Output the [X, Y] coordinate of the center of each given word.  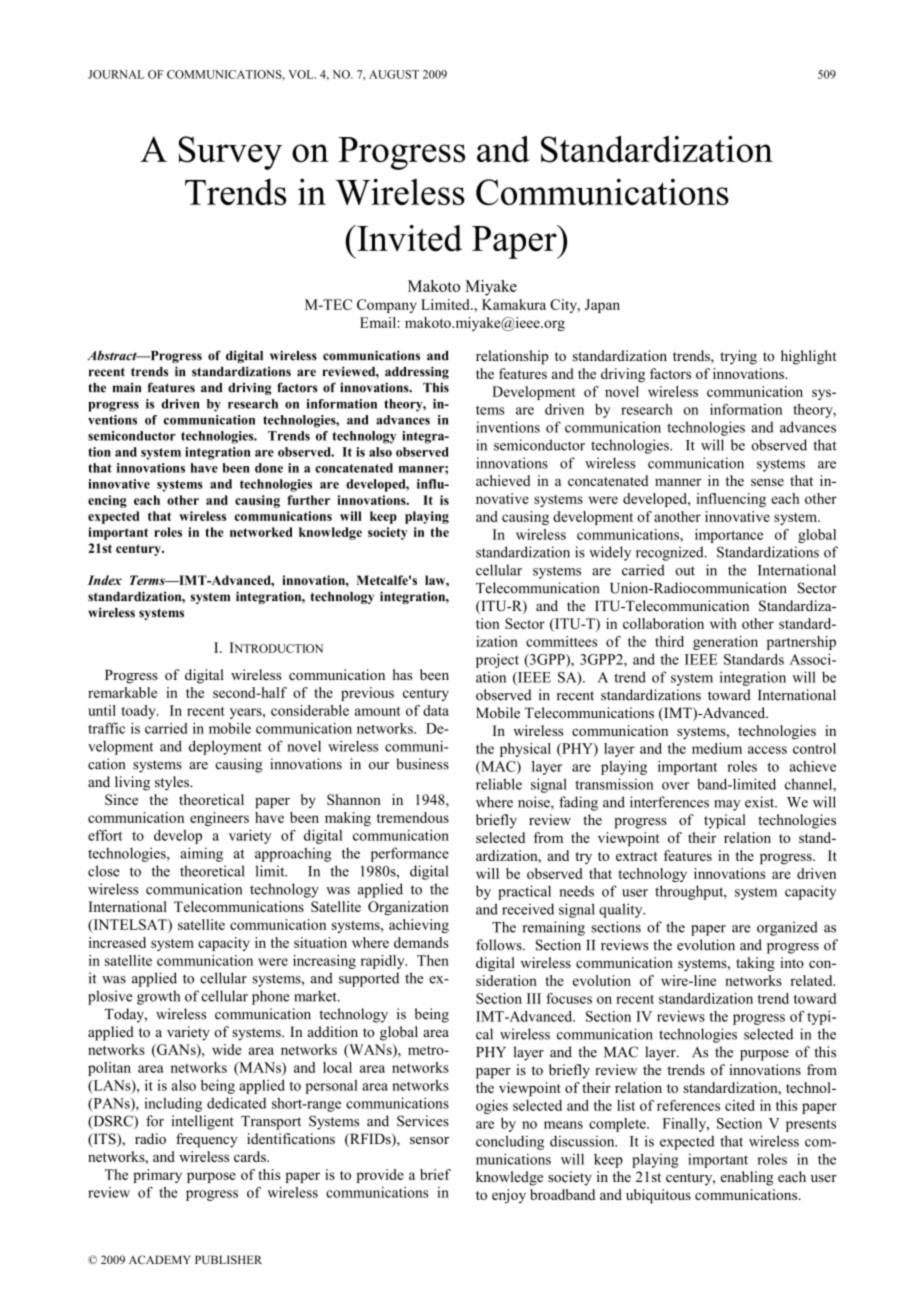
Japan [602, 306]
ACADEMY [160, 1259]
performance [410, 854]
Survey [230, 153]
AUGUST [394, 74]
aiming [201, 854]
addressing [417, 372]
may [727, 805]
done [269, 468]
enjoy [509, 1196]
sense [767, 482]
